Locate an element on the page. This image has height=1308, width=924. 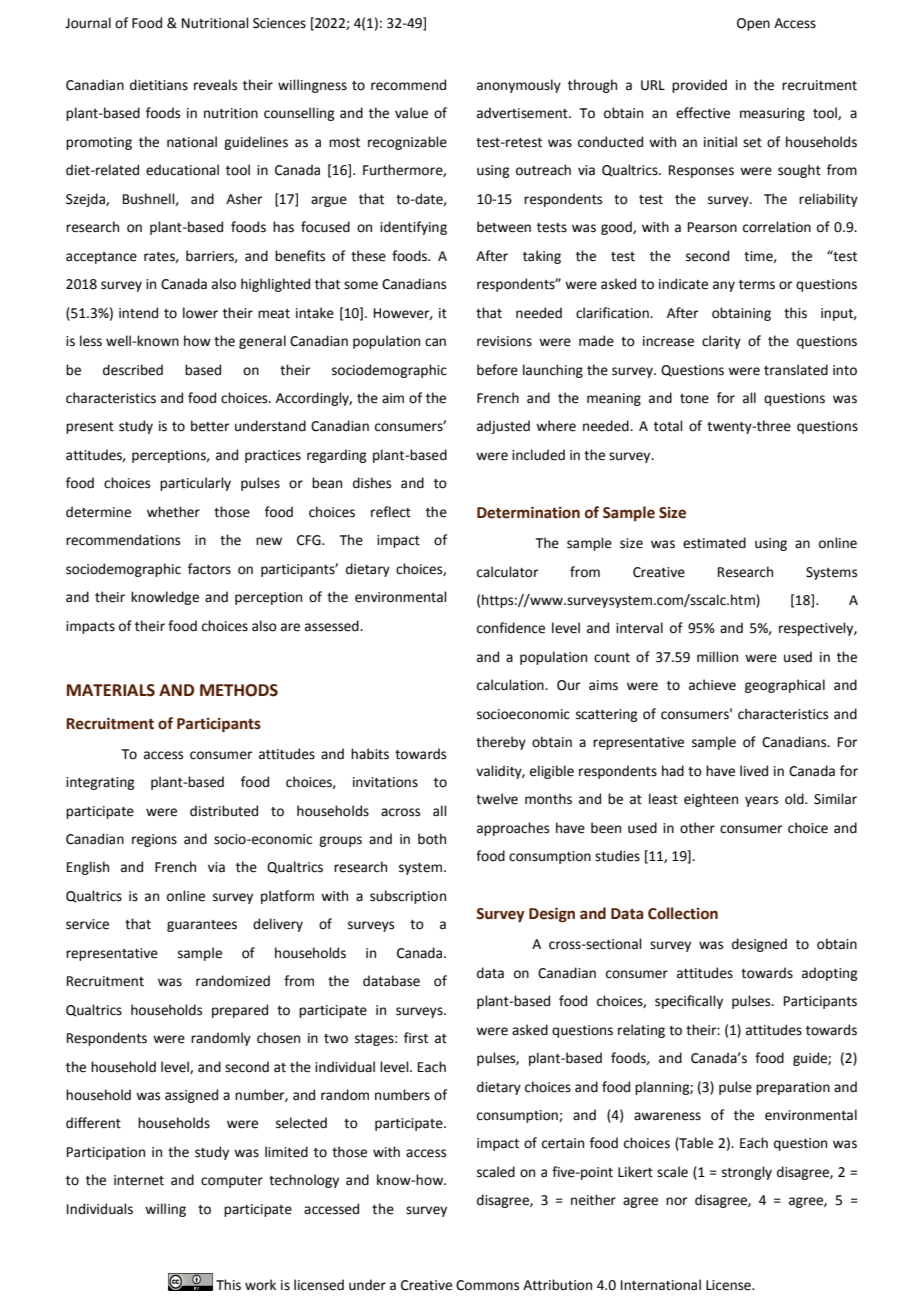
confidence is located at coordinates (511, 628).
